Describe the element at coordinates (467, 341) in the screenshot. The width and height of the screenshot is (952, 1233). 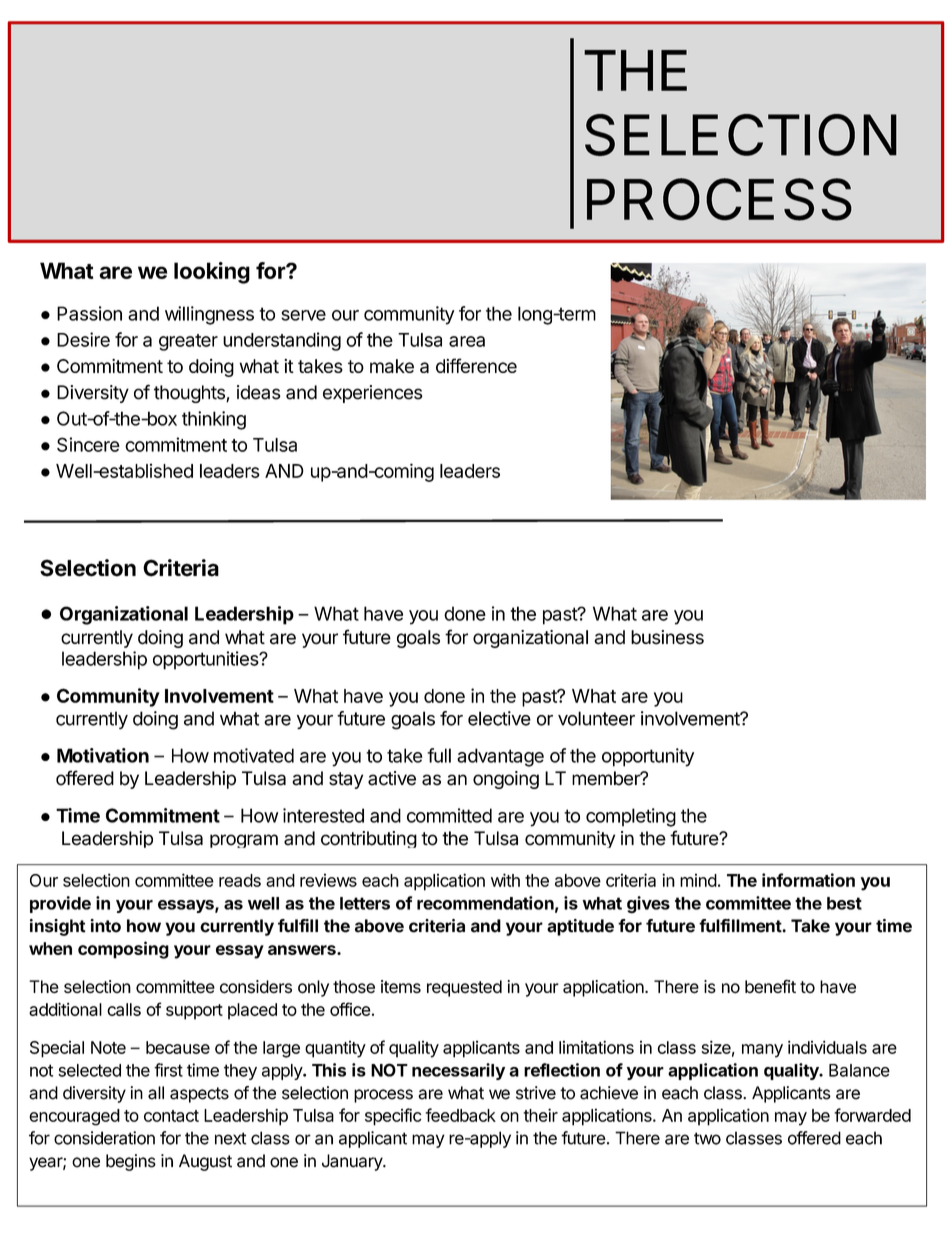
I see `area` at that location.
